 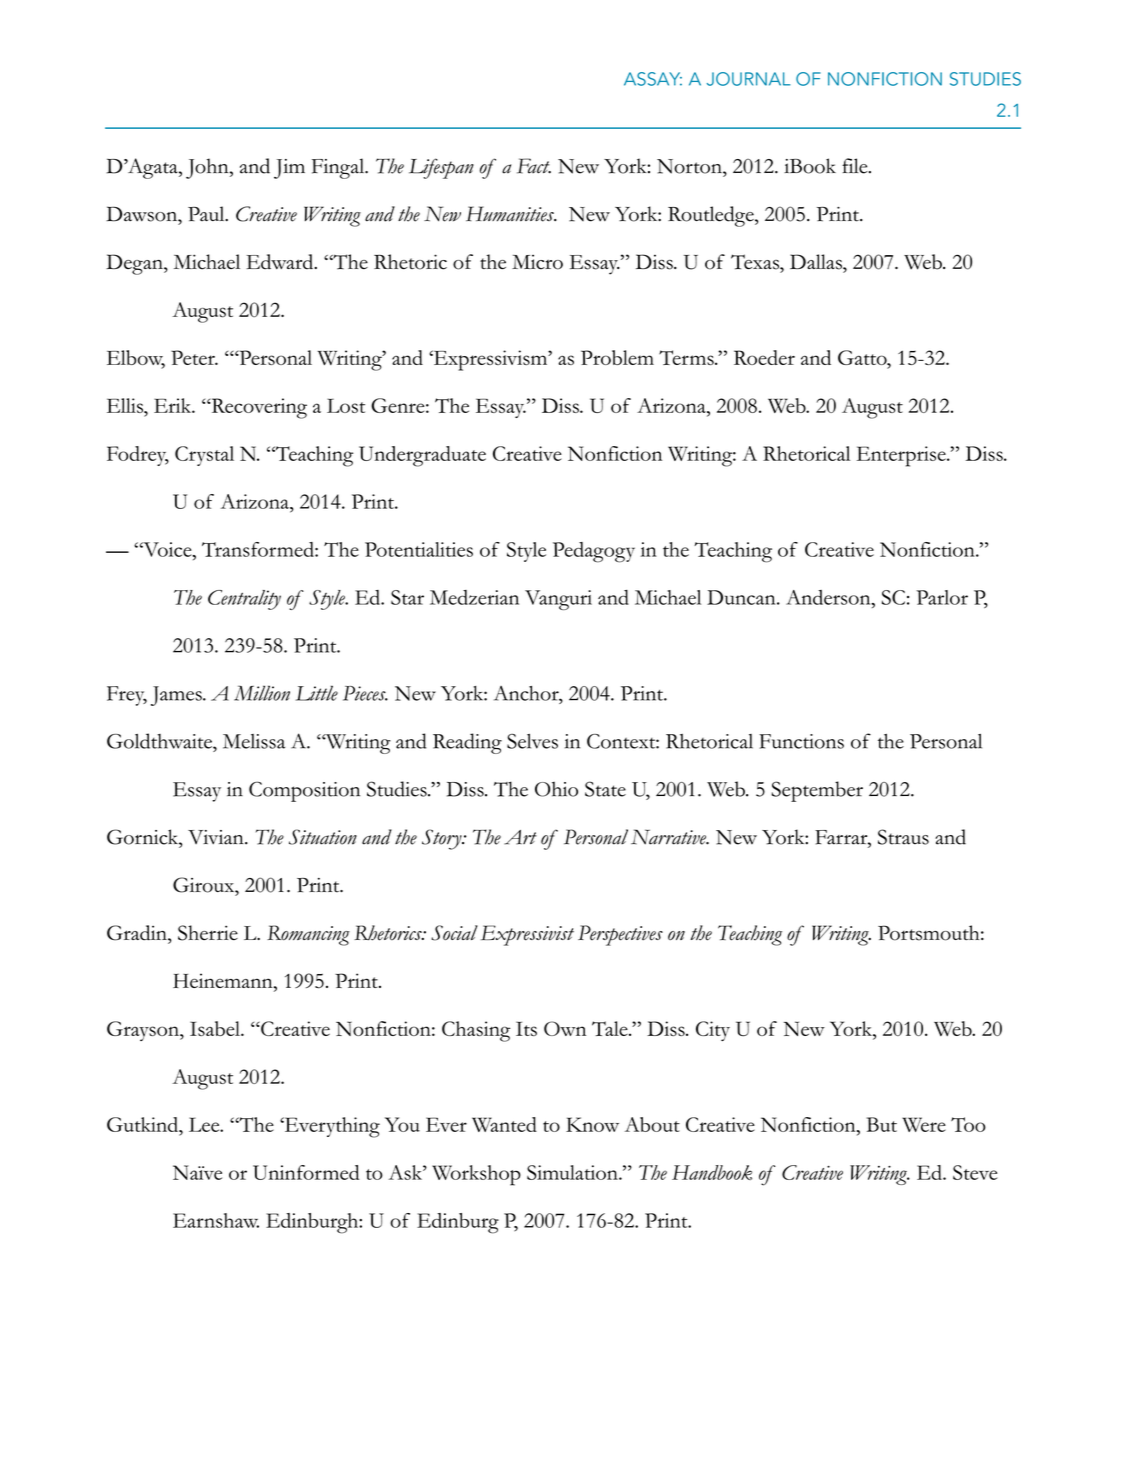 What do you see at coordinates (259, 549) in the screenshot?
I see `Transformed` at bounding box center [259, 549].
